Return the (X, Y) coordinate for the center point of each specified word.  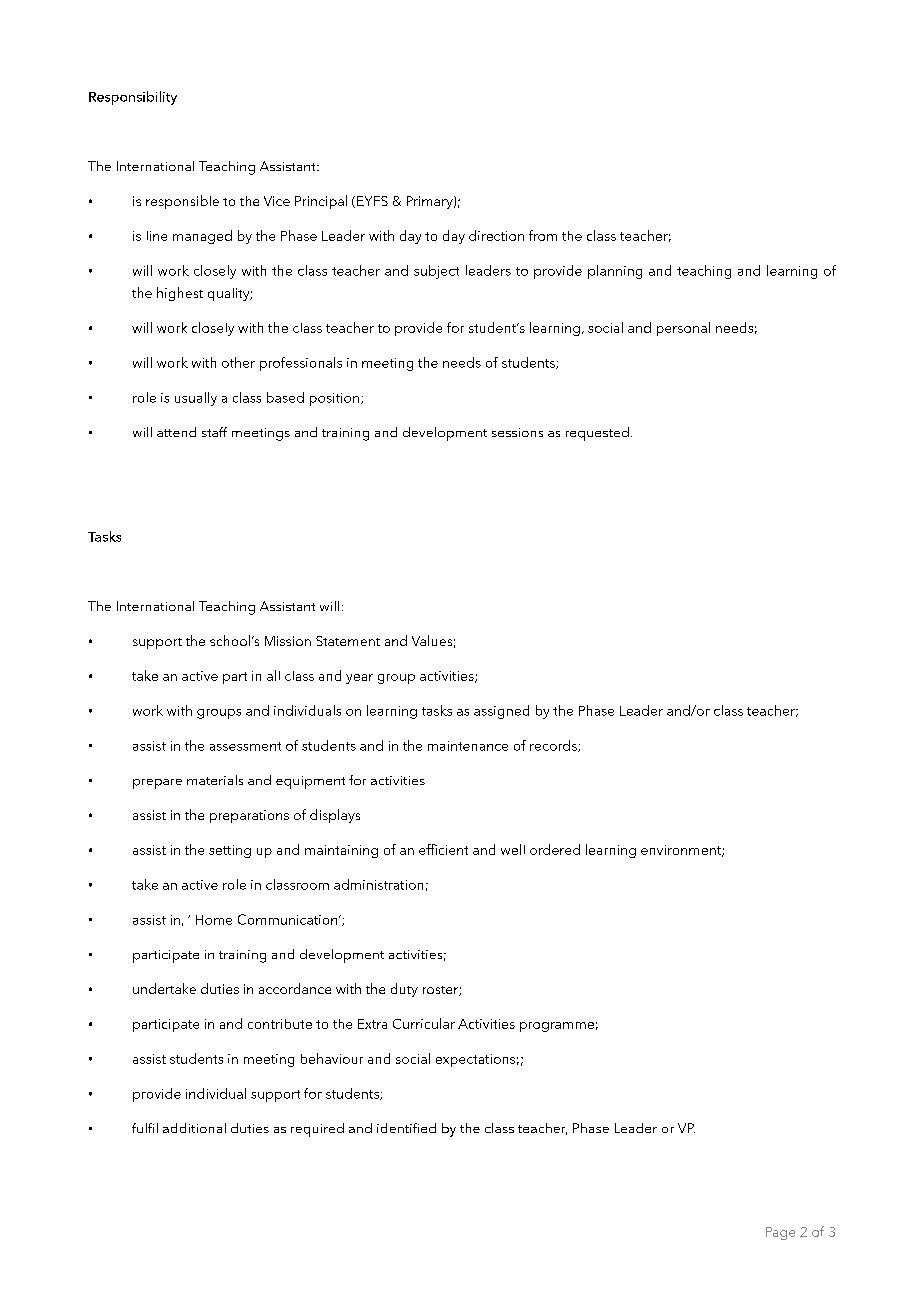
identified (406, 1128)
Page (780, 1233)
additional (194, 1128)
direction (496, 235)
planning (615, 272)
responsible (182, 202)
